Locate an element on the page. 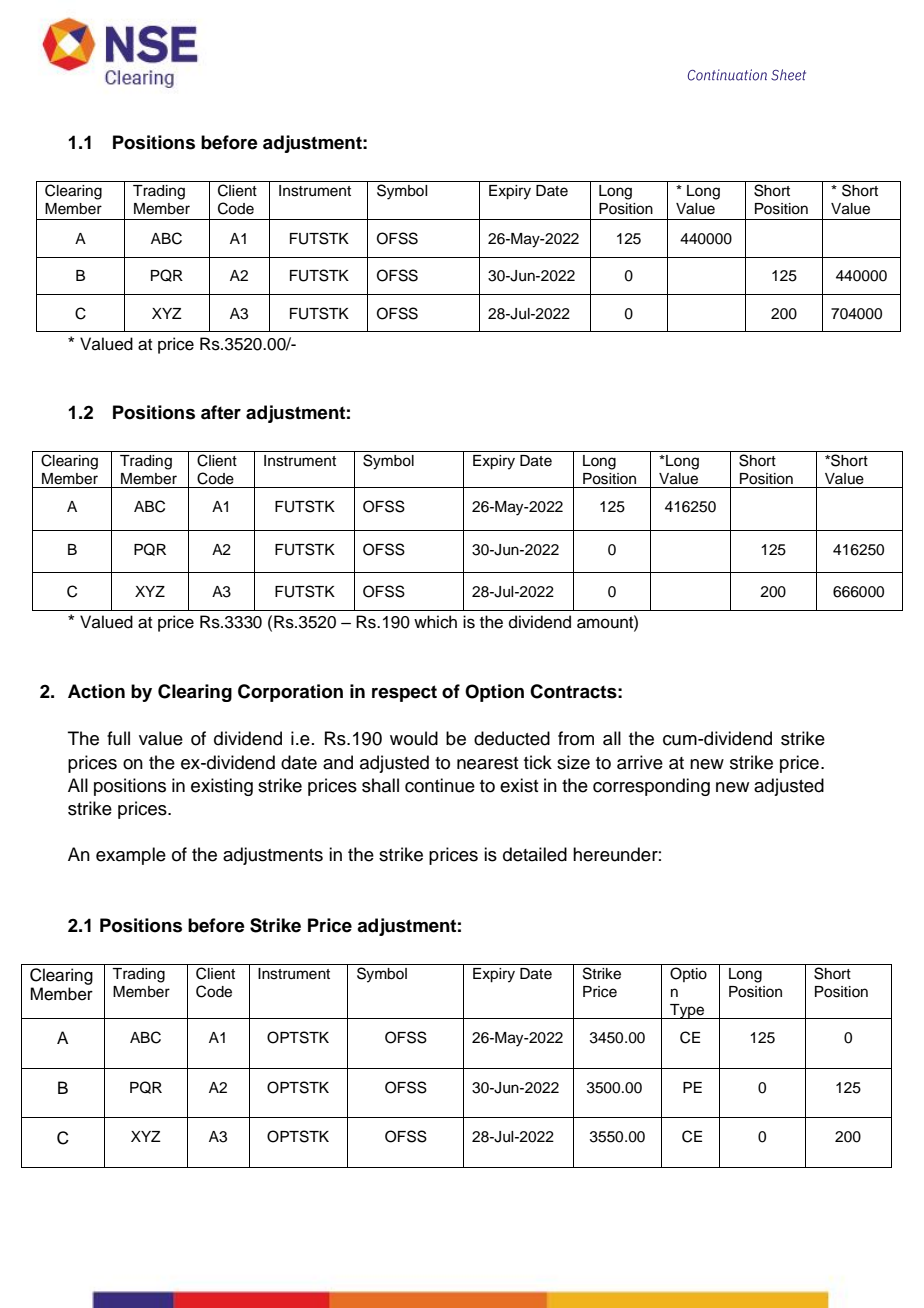 Image resolution: width=924 pixels, height=1308 pixels. full is located at coordinates (118, 738).
